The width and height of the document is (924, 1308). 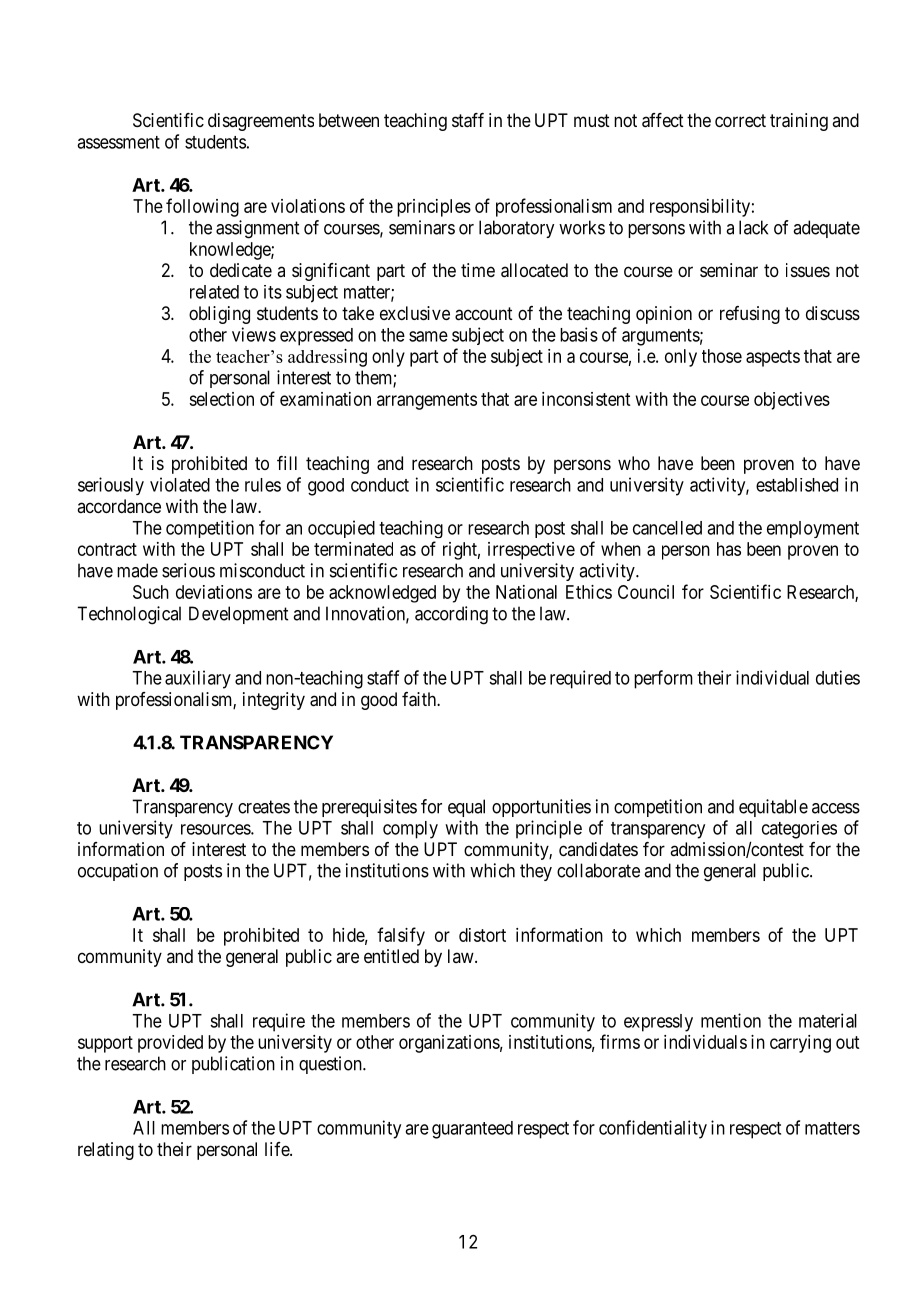 I want to click on guaranteed, so click(x=472, y=1130).
